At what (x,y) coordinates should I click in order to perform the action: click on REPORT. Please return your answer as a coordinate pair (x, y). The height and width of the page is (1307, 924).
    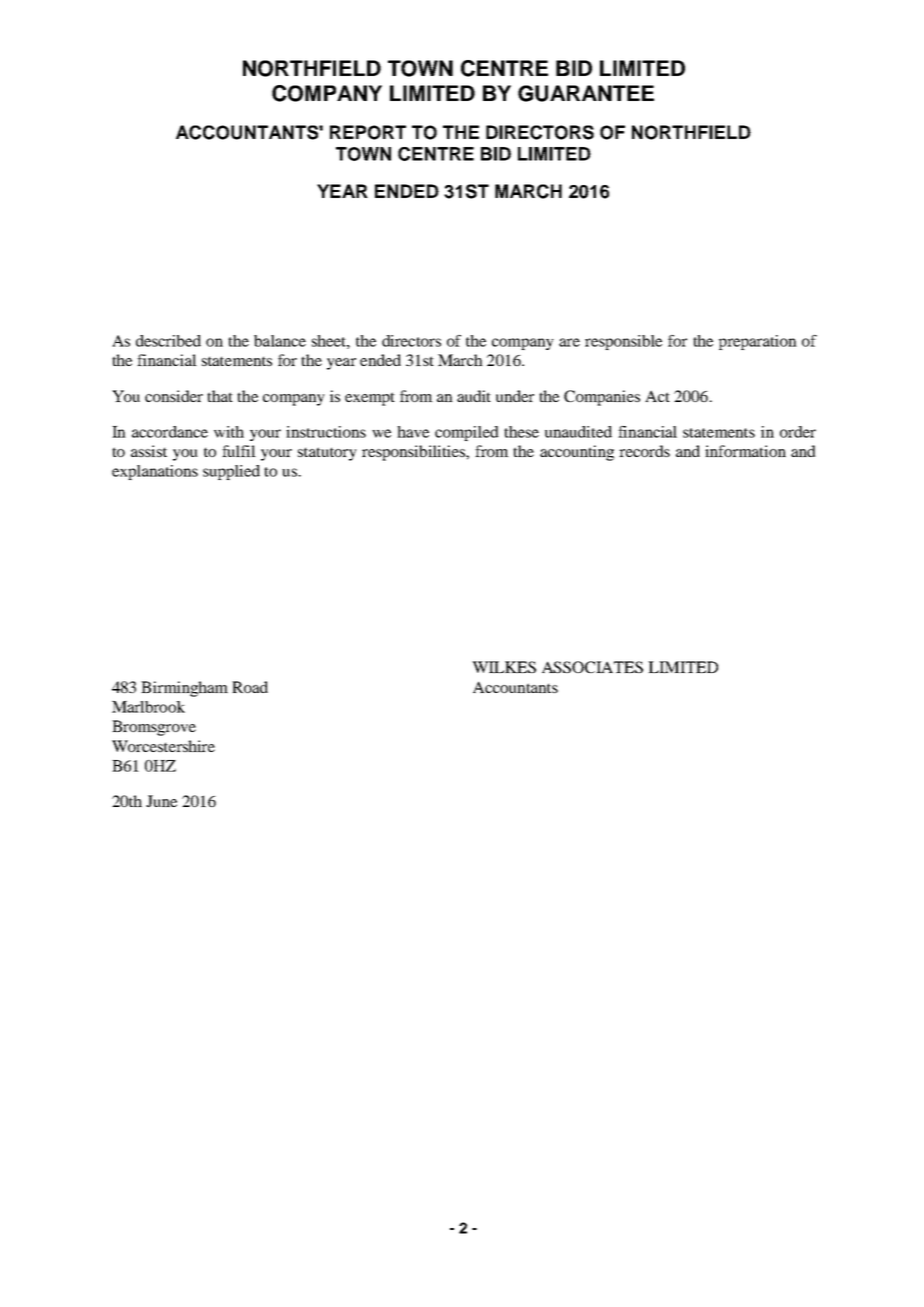
    Looking at the image, I should click on (368, 132).
